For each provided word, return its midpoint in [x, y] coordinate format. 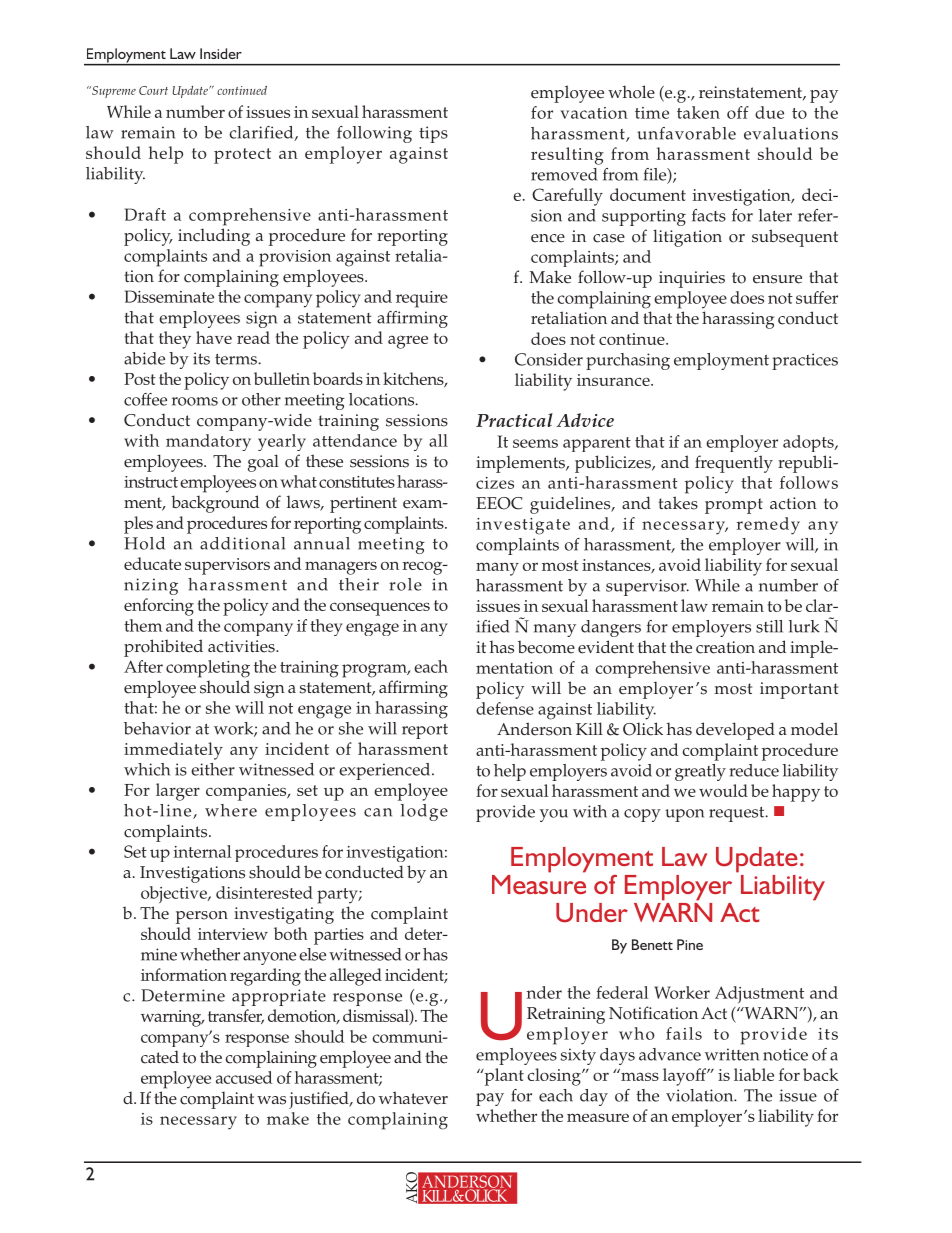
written [732, 1054]
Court [153, 90]
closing [555, 1077]
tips [433, 134]
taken [698, 112]
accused [244, 1077]
